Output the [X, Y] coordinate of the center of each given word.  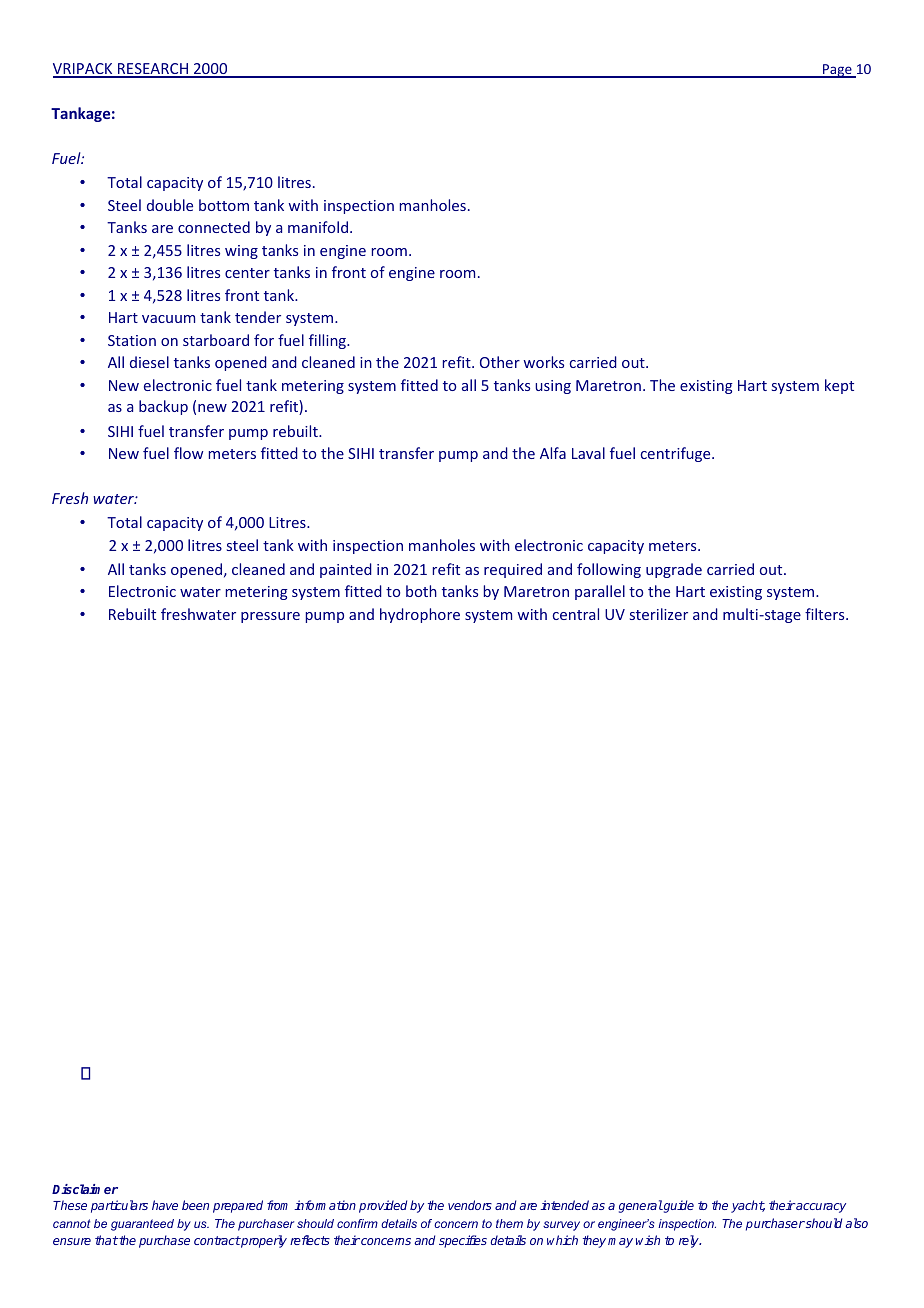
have [165, 1205]
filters [826, 614]
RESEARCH [153, 70]
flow [188, 453]
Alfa [553, 453]
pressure [270, 617]
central [576, 614]
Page [837, 71]
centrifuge [677, 454]
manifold [318, 227]
